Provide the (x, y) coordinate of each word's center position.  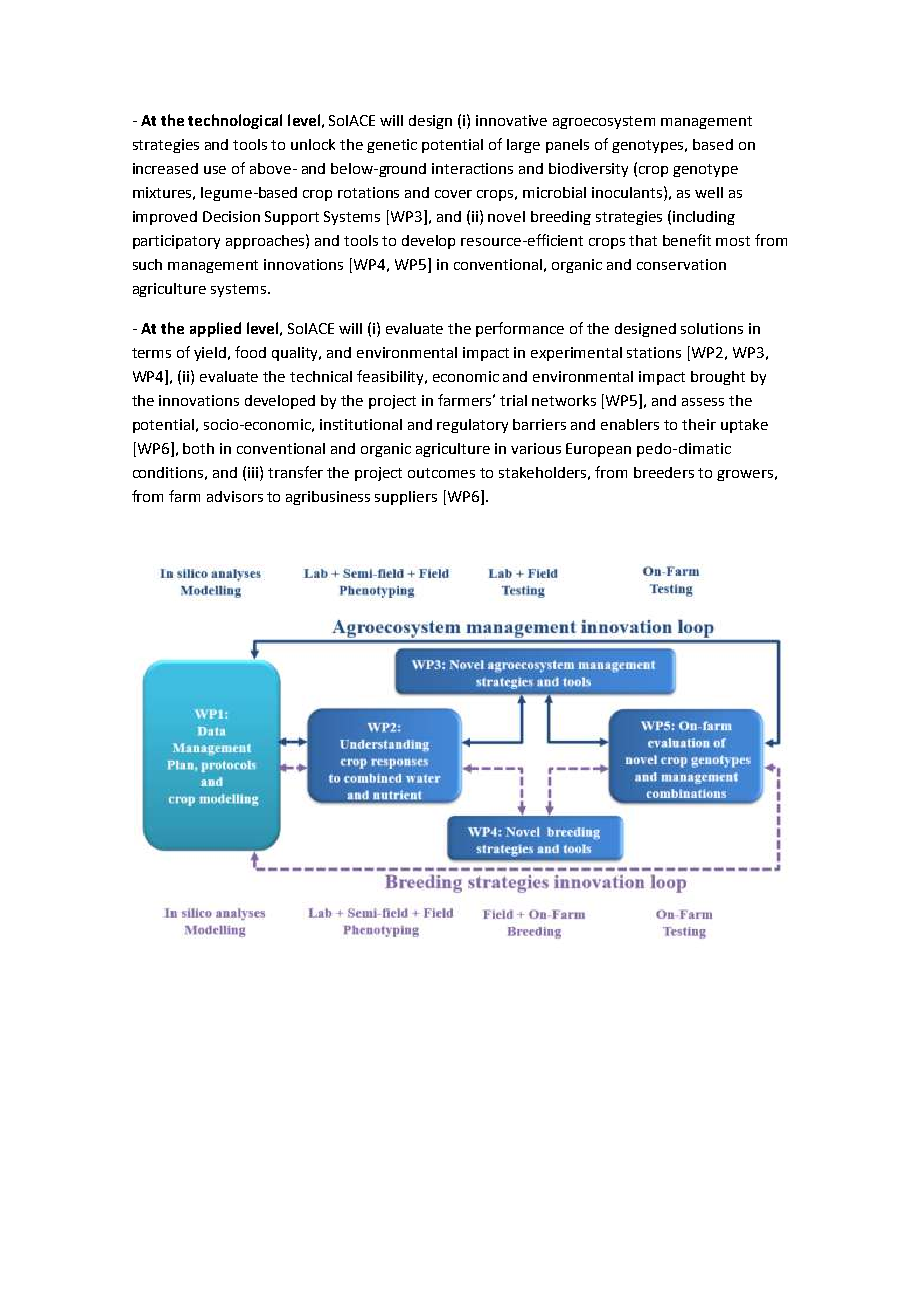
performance (520, 329)
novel (506, 216)
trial (513, 400)
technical (321, 376)
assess (703, 402)
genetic (392, 146)
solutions (712, 328)
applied (215, 329)
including (704, 218)
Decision (231, 216)
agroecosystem (604, 122)
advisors (235, 496)
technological (235, 121)
